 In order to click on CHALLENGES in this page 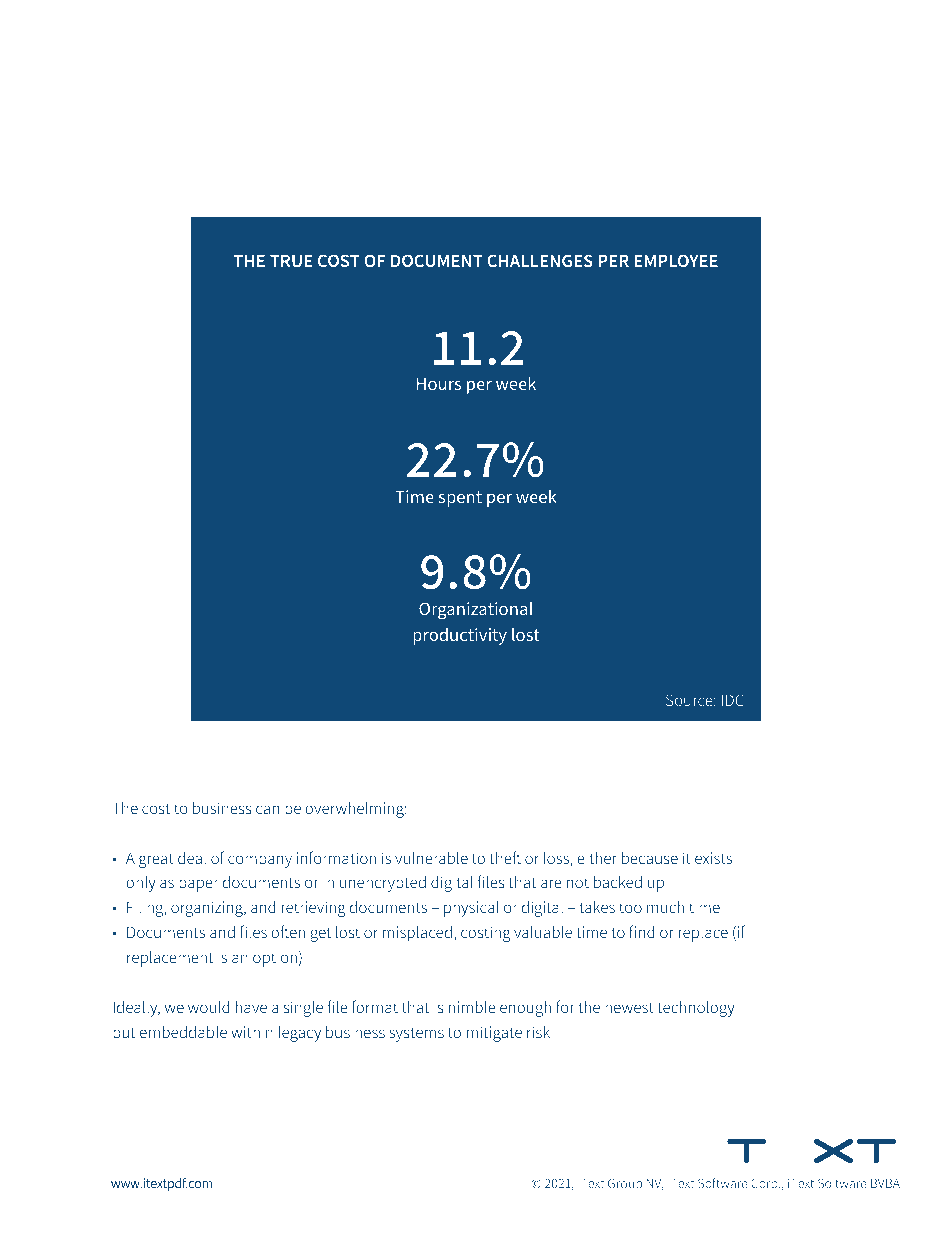, I will do `click(540, 260)`.
